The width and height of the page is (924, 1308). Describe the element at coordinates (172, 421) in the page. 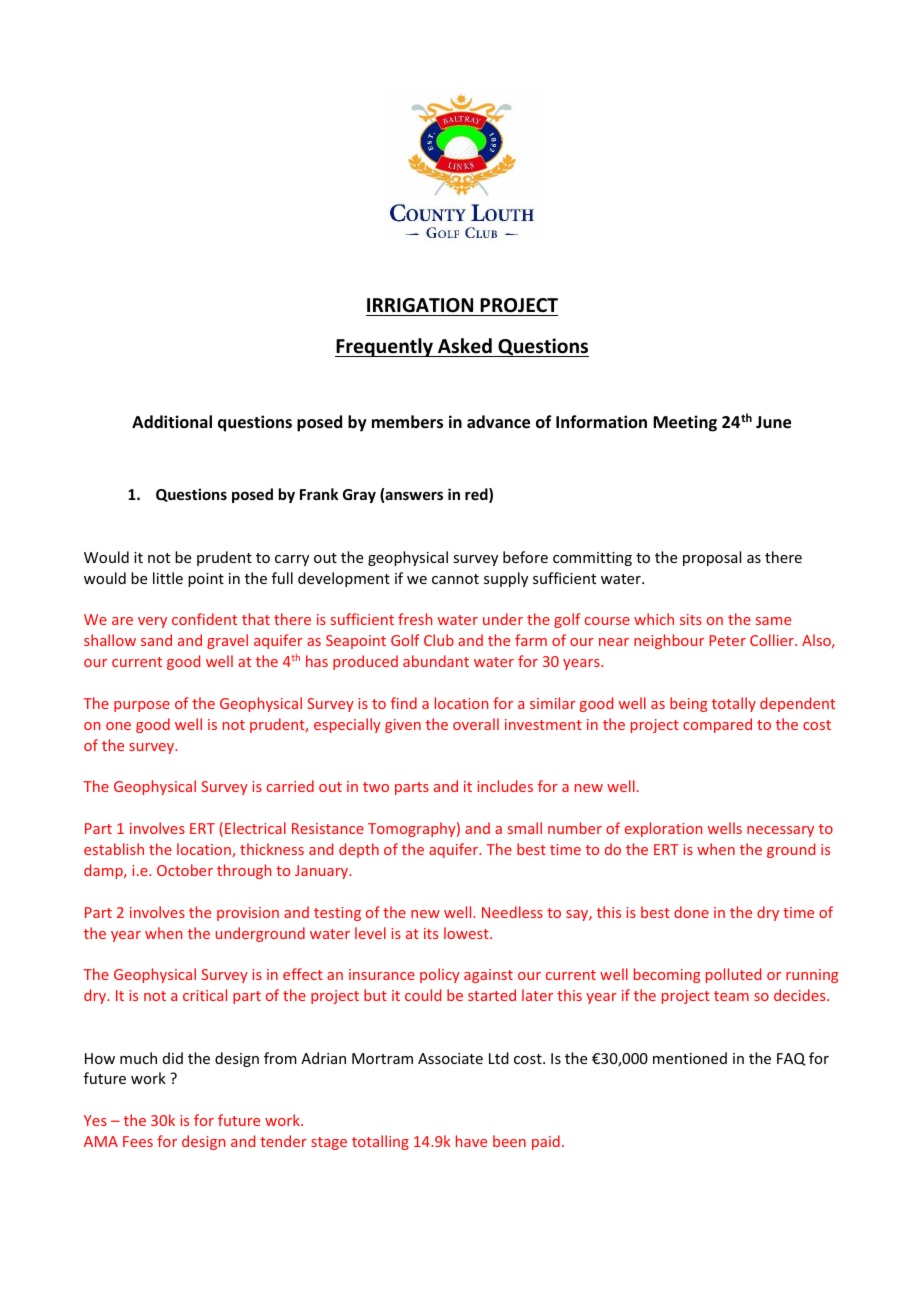

I see `Additional` at that location.
